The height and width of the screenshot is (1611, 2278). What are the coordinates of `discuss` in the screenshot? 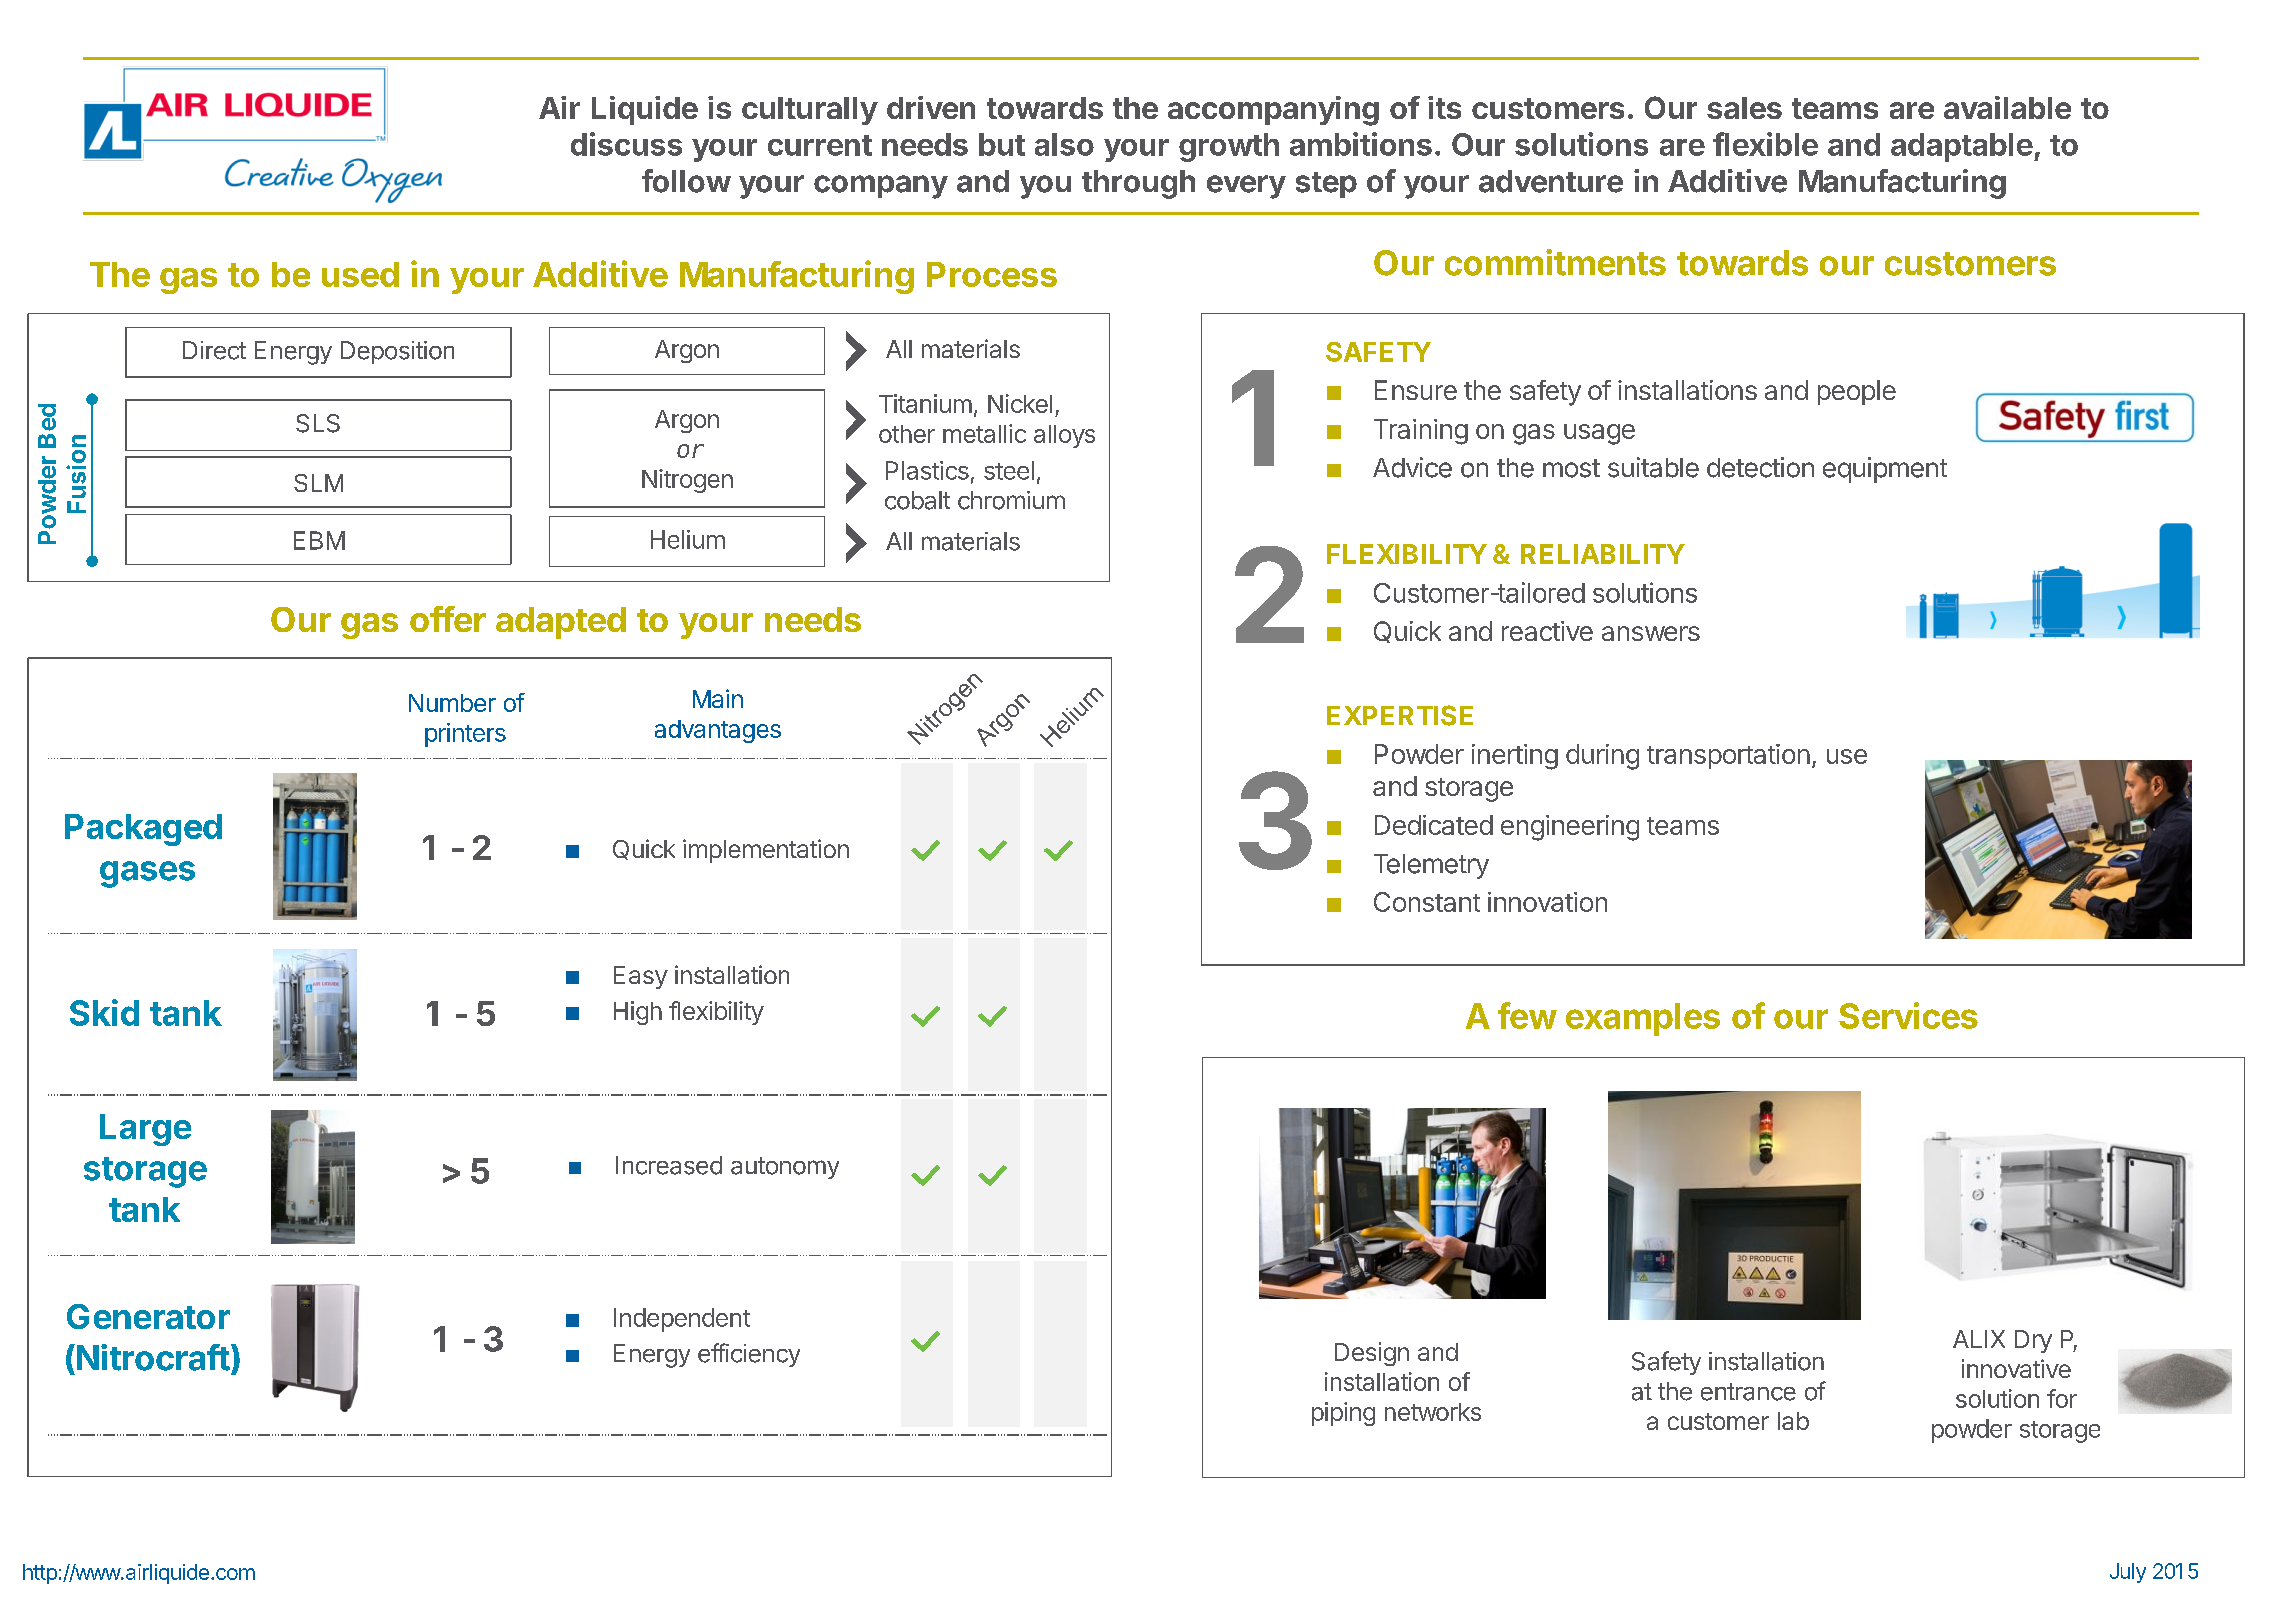 It's located at (626, 144).
